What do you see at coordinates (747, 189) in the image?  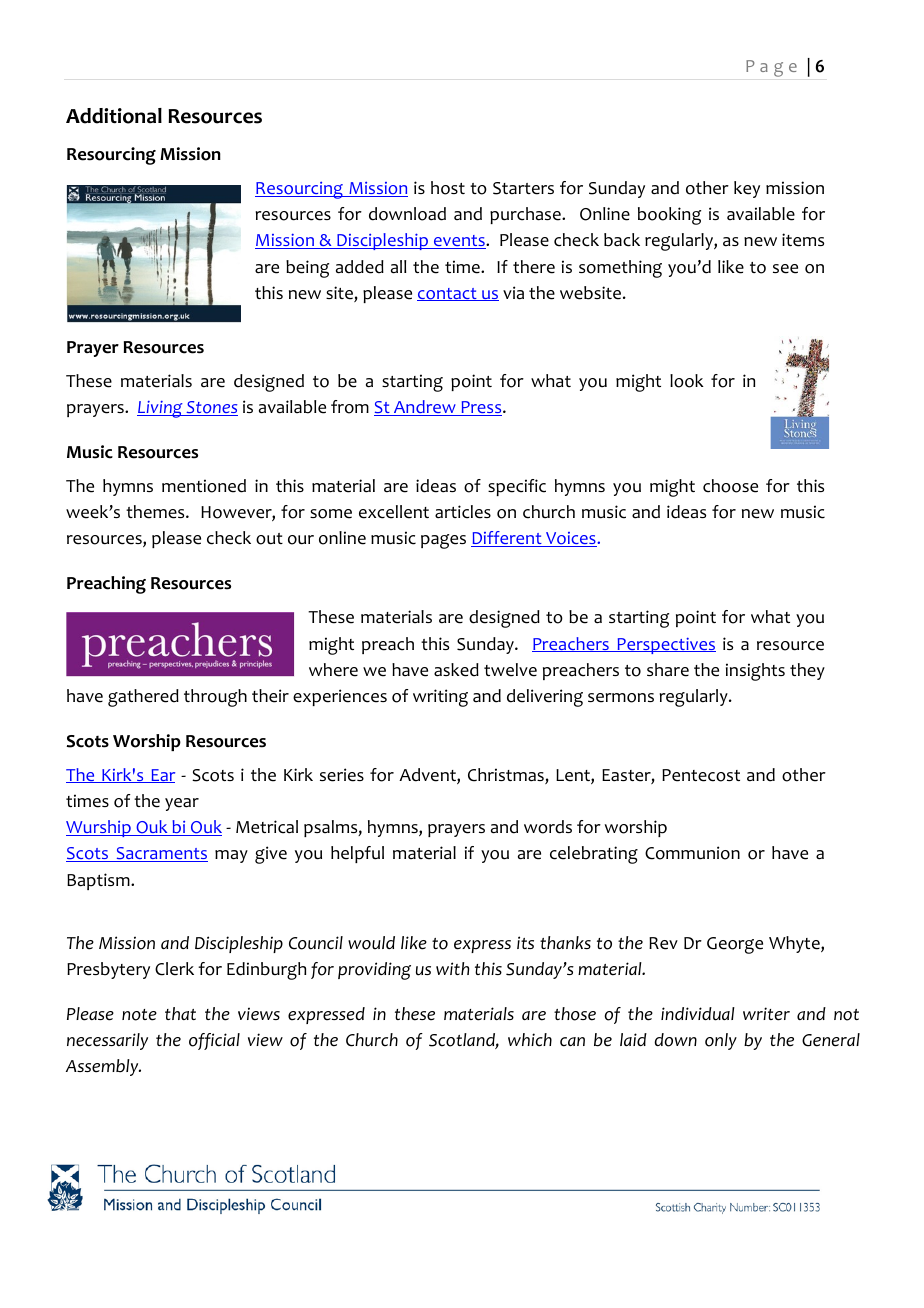 I see `key` at bounding box center [747, 189].
